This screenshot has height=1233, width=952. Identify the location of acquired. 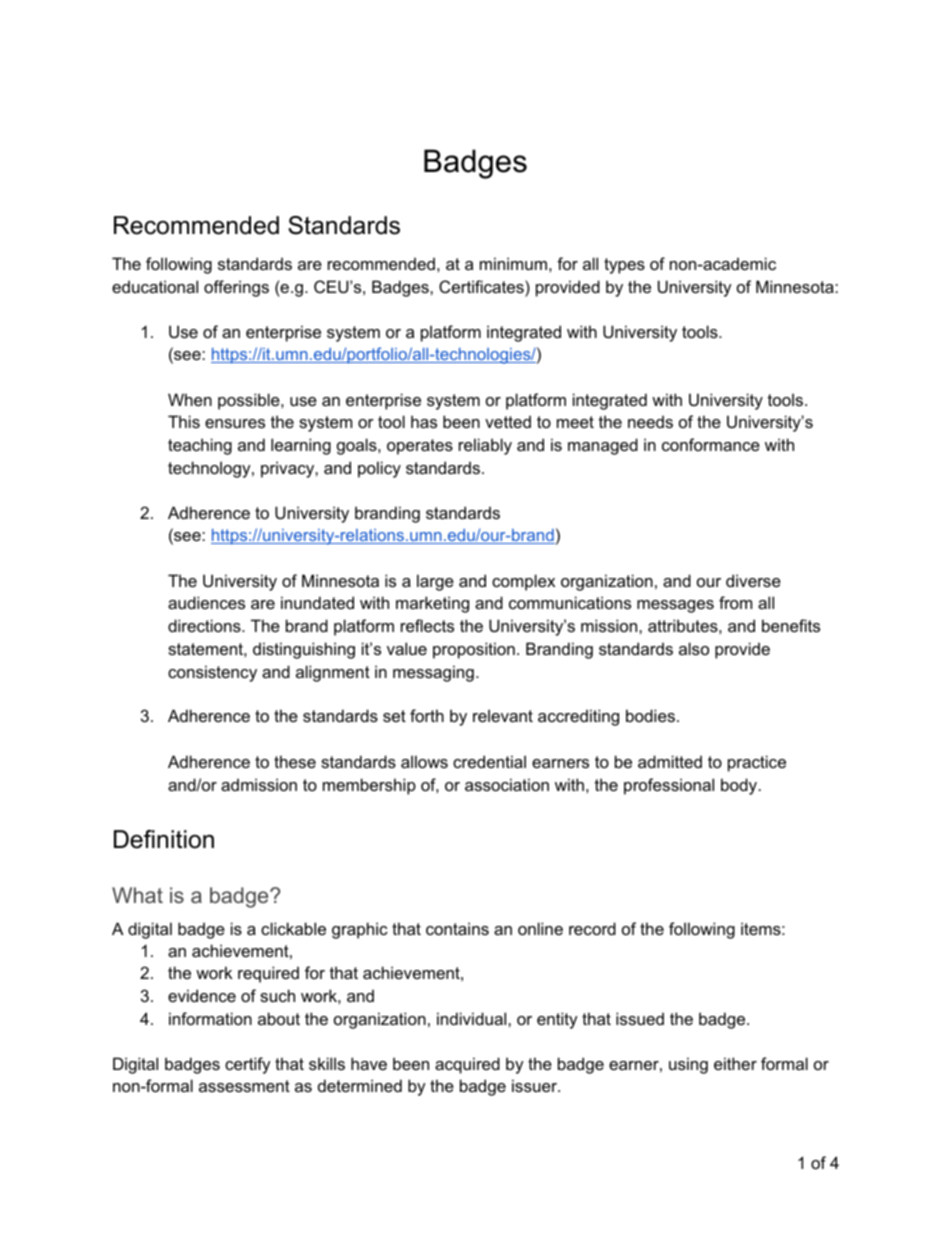
(467, 1065).
